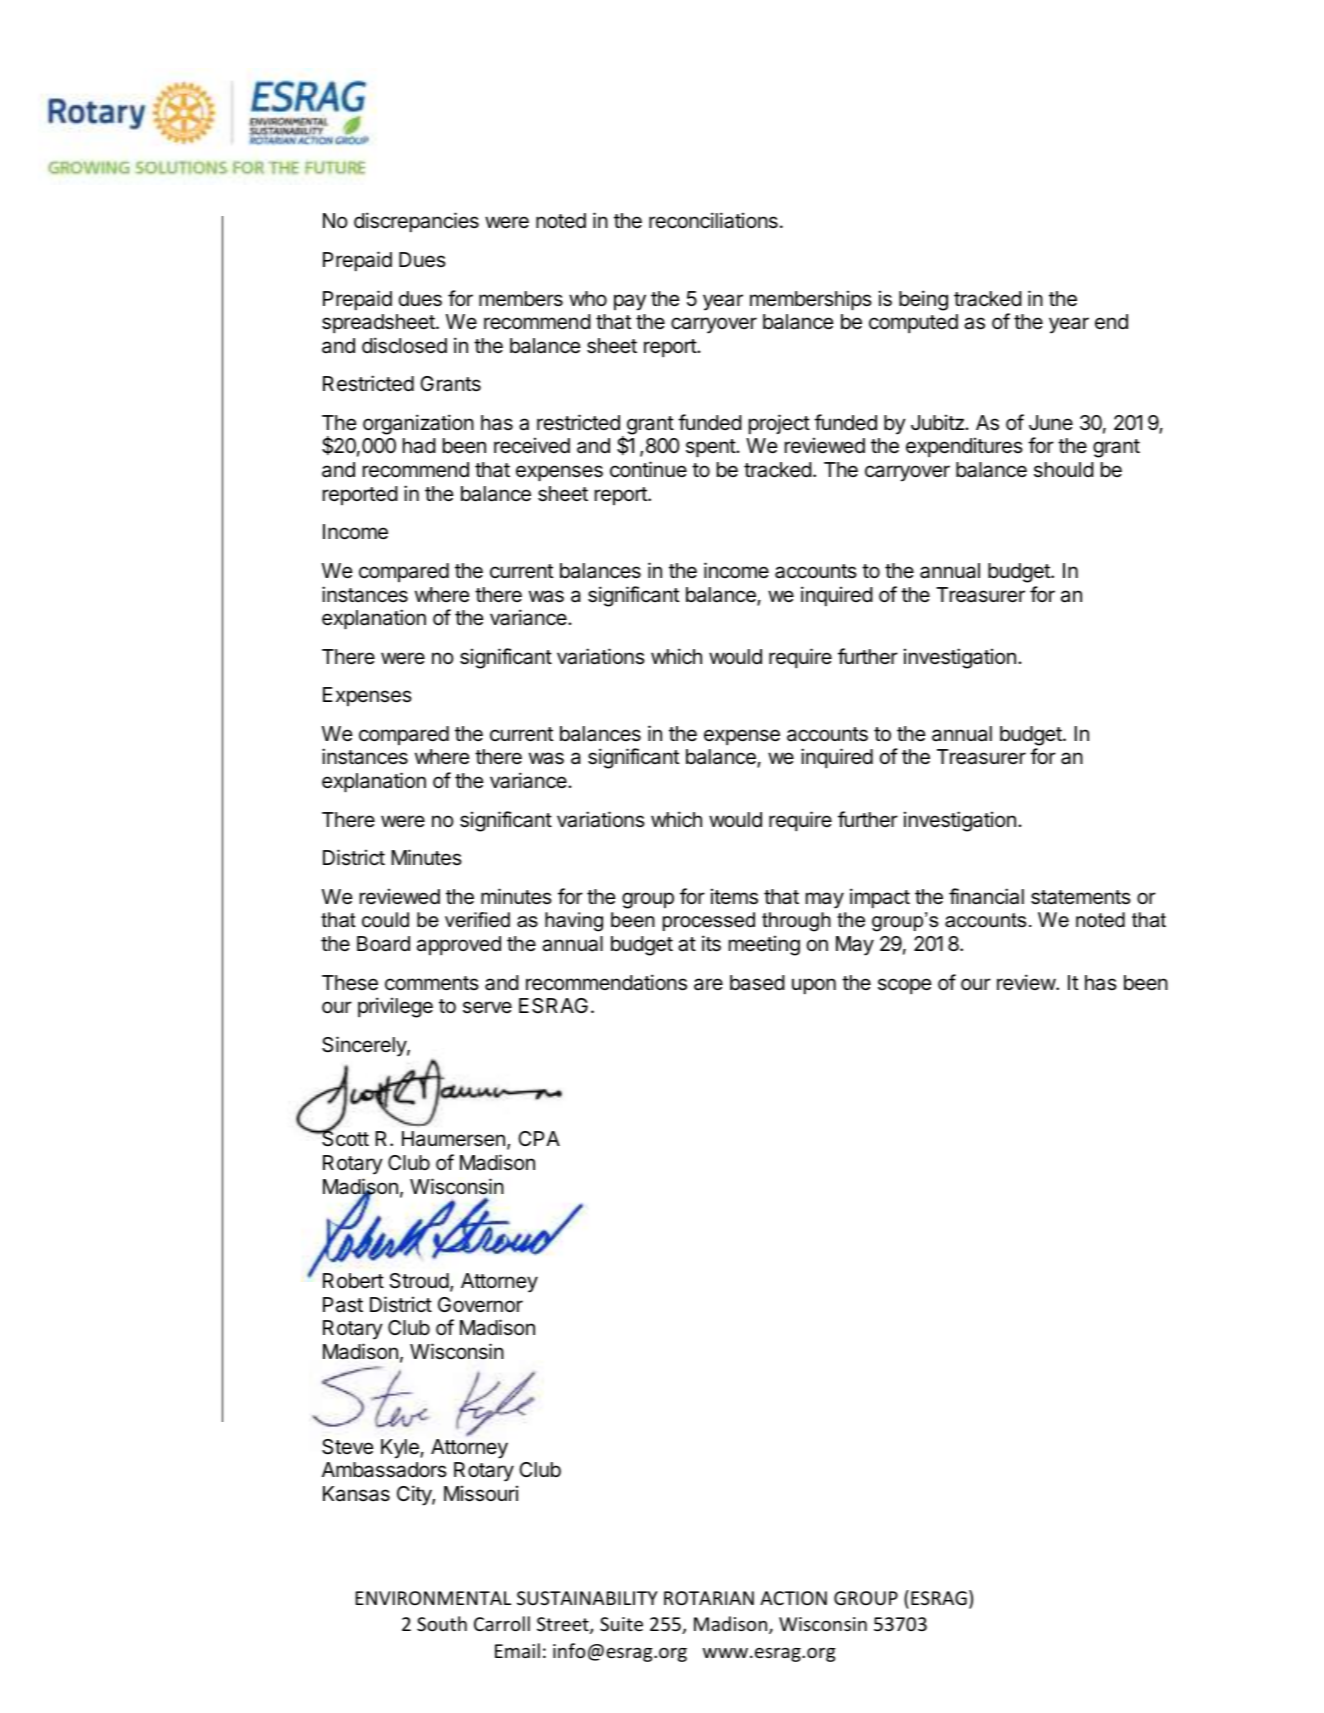 Image resolution: width=1324 pixels, height=1713 pixels. What do you see at coordinates (905, 986) in the image?
I see `scope` at bounding box center [905, 986].
